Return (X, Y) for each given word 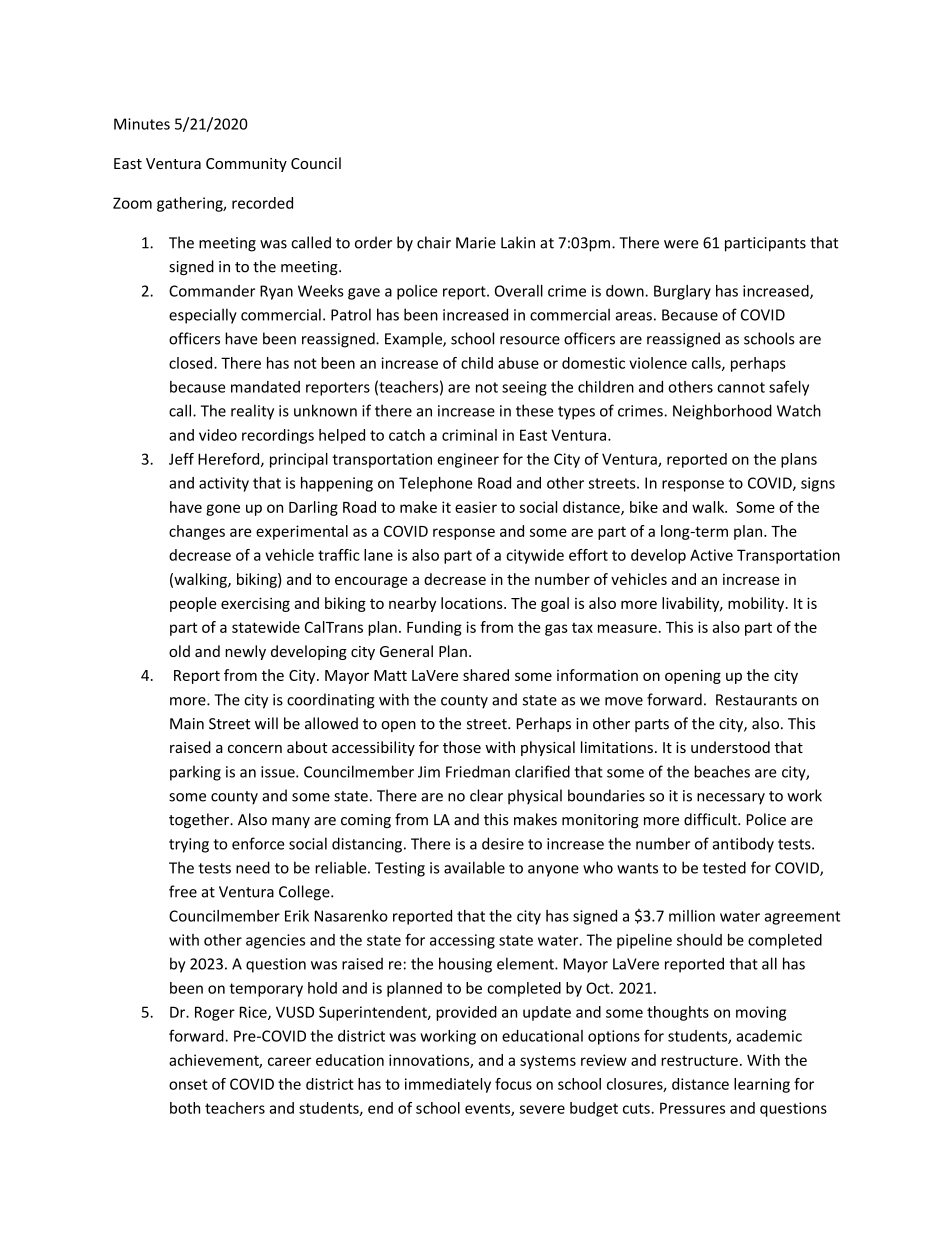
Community (246, 165)
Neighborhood (722, 412)
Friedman (478, 771)
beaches (722, 771)
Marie (476, 243)
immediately (448, 1085)
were (681, 244)
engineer (468, 460)
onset (188, 1084)
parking (195, 773)
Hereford (230, 460)
